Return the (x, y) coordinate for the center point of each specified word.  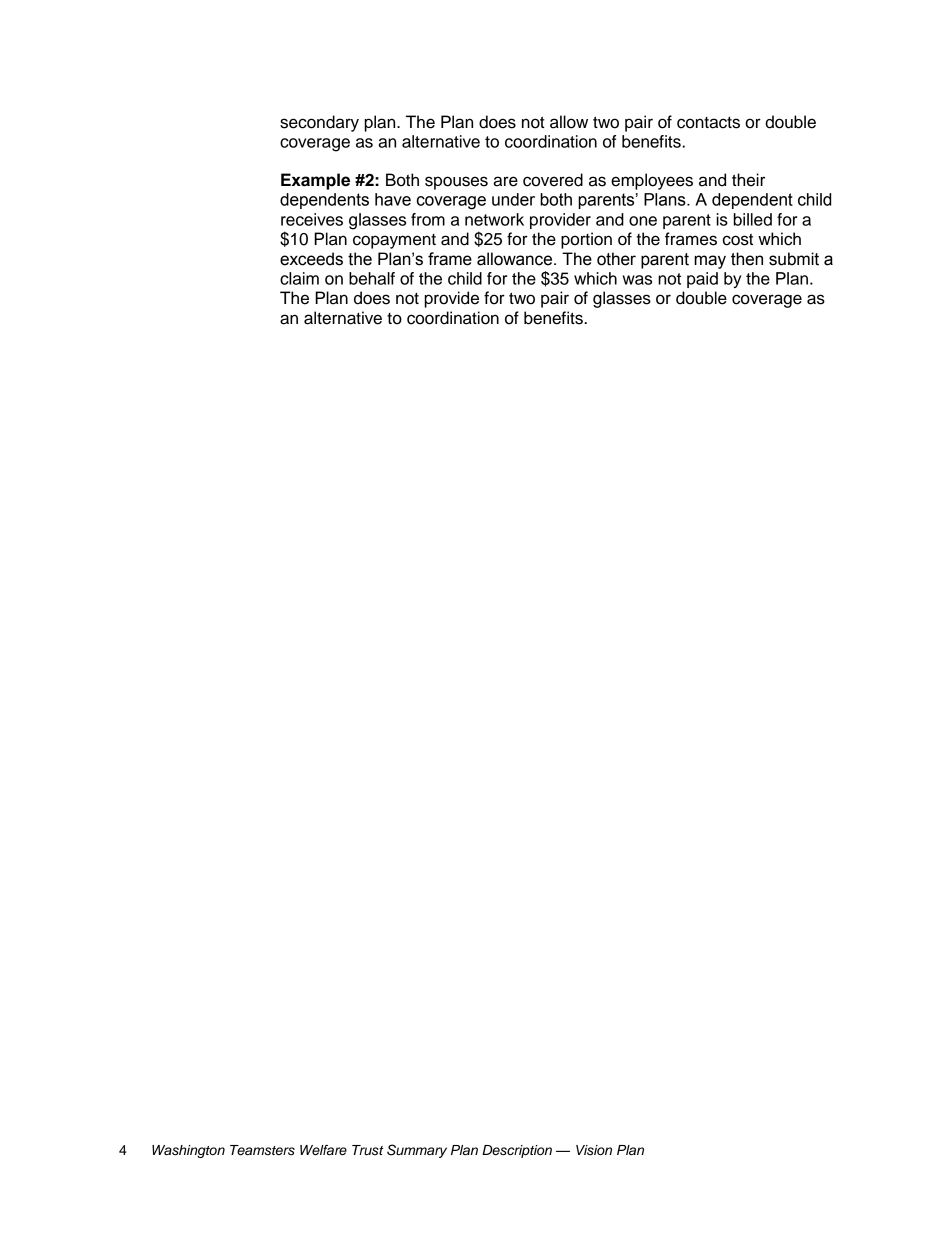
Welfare (323, 1150)
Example (315, 181)
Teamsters (262, 1150)
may (710, 262)
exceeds (311, 259)
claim (299, 278)
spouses (456, 183)
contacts (708, 123)
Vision (594, 1150)
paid (702, 280)
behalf (372, 278)
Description (517, 1151)
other (616, 259)
